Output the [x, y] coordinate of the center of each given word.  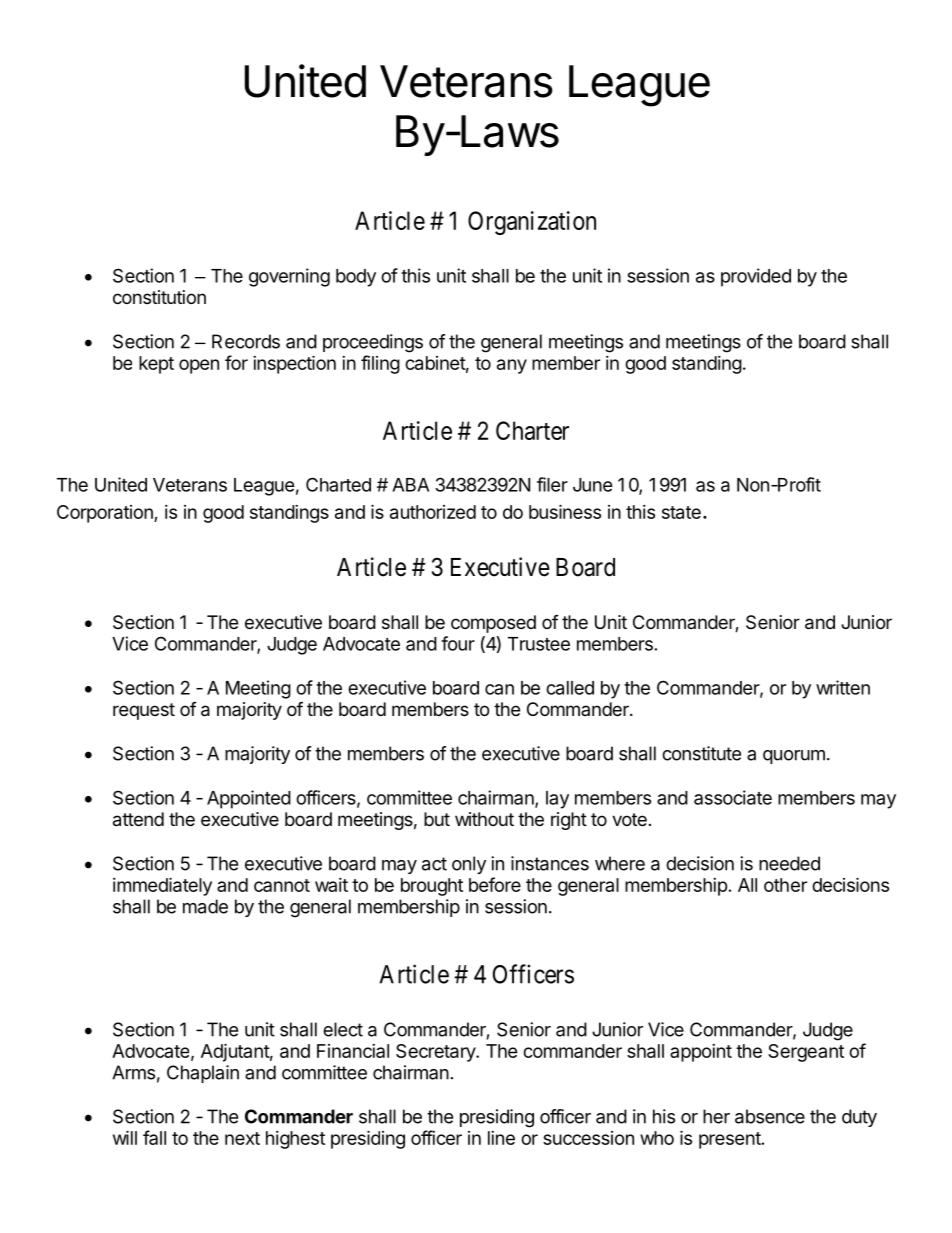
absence [770, 1116]
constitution [159, 297]
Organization [532, 223]
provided [756, 277]
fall [154, 1137]
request [144, 711]
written [843, 687]
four [458, 643]
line [501, 1138]
